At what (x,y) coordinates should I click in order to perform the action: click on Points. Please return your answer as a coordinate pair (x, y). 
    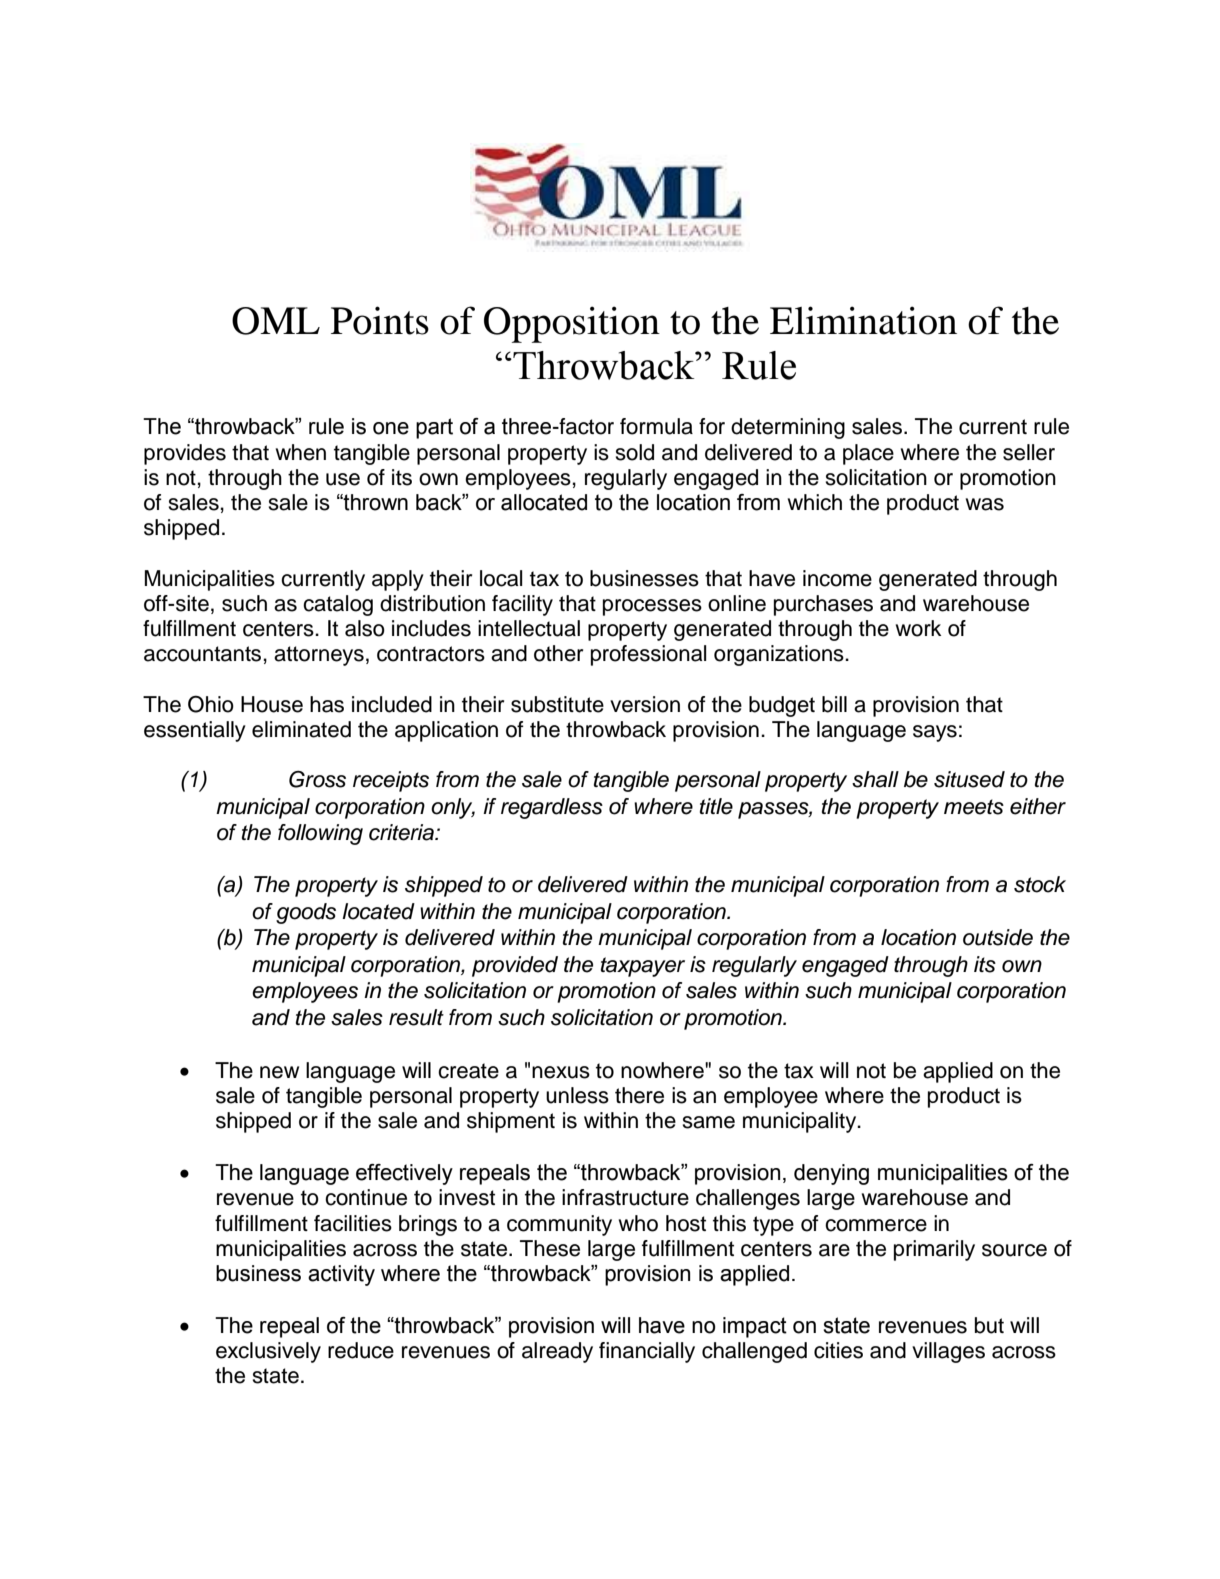
    Looking at the image, I should click on (380, 320).
